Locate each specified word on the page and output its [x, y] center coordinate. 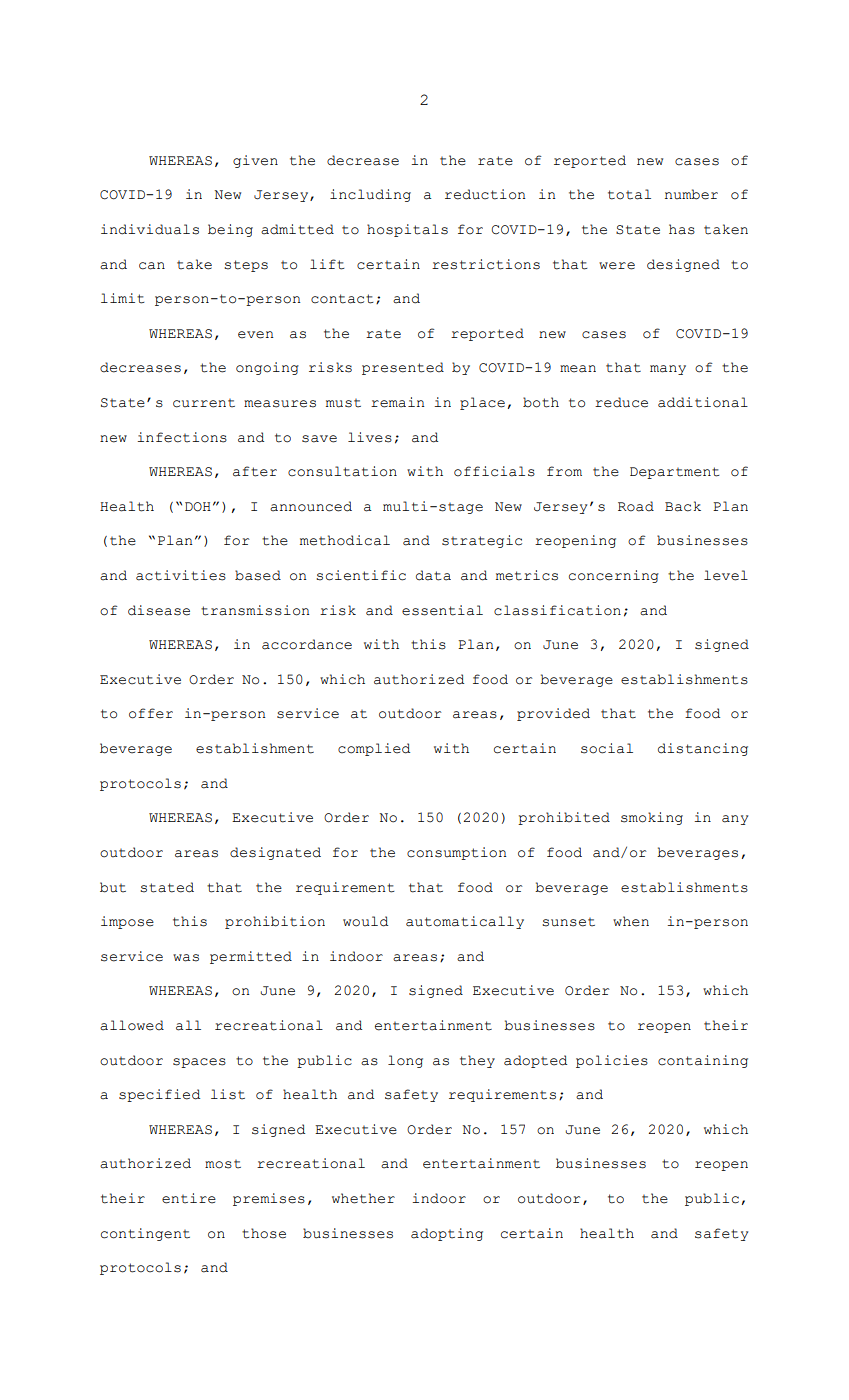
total [629, 194]
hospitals [407, 230]
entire [189, 1198]
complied [374, 749]
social [607, 748]
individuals [150, 229]
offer [151, 713]
